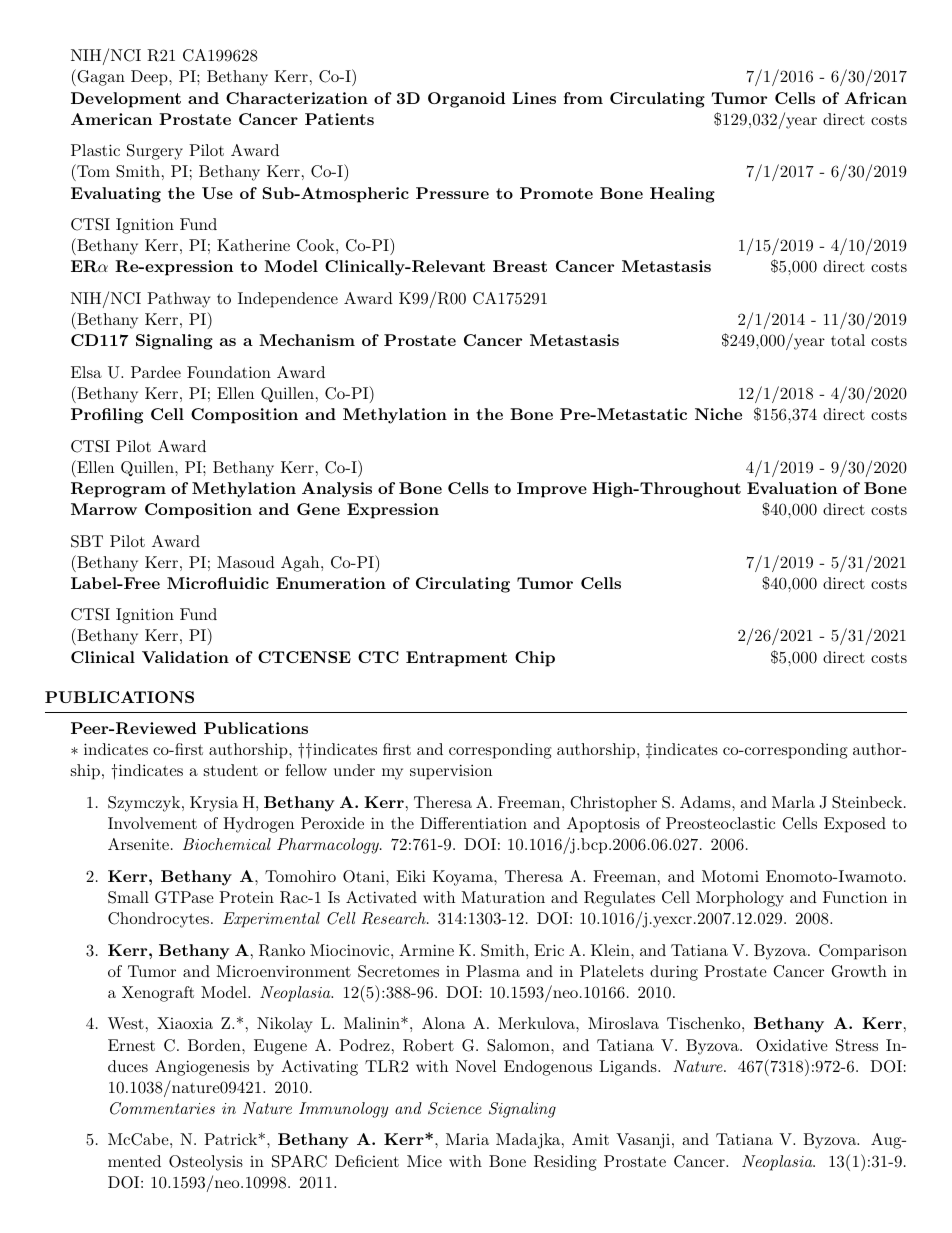 This screenshot has height=1233, width=952. What do you see at coordinates (875, 98) in the screenshot?
I see `African` at bounding box center [875, 98].
